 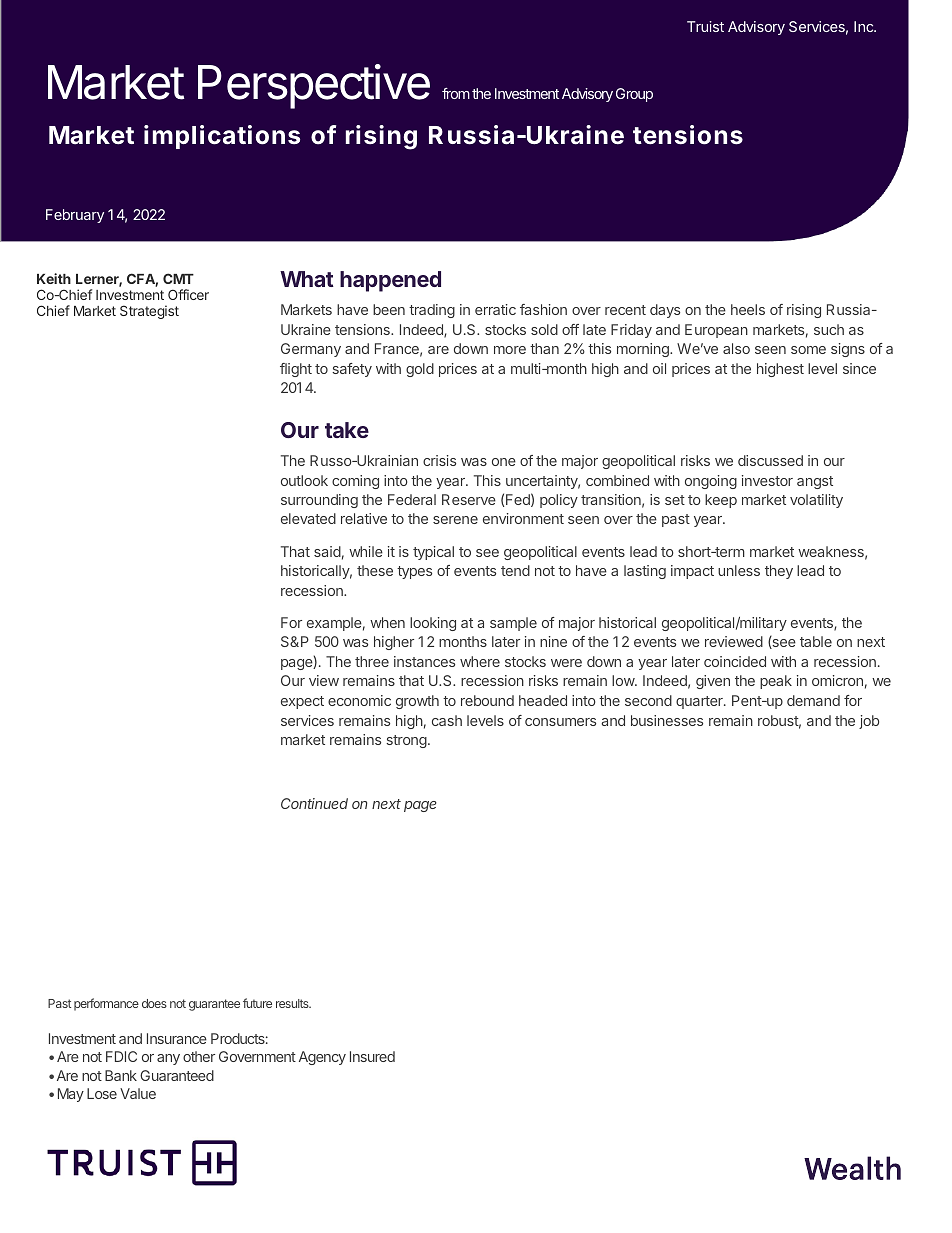 What do you see at coordinates (414, 572) in the document?
I see `types` at bounding box center [414, 572].
